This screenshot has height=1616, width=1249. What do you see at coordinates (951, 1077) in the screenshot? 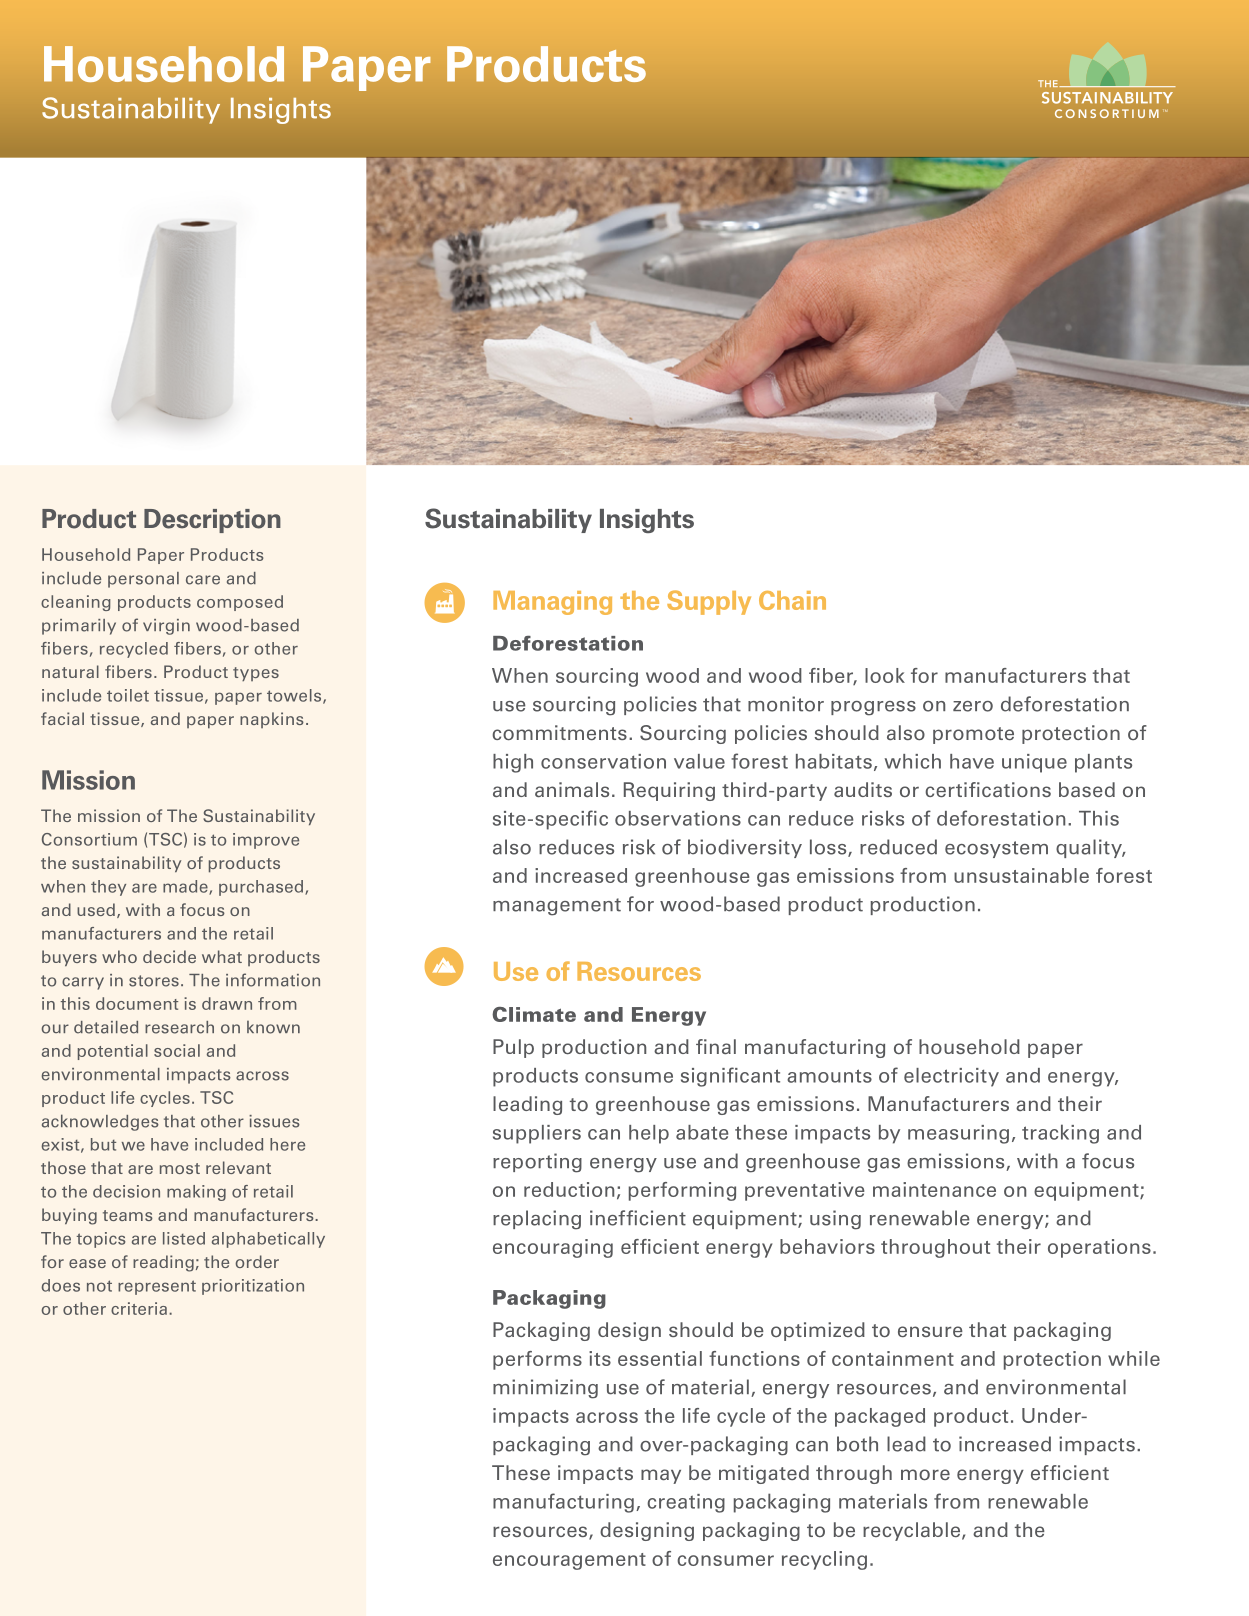
I see `electricity` at bounding box center [951, 1077].
